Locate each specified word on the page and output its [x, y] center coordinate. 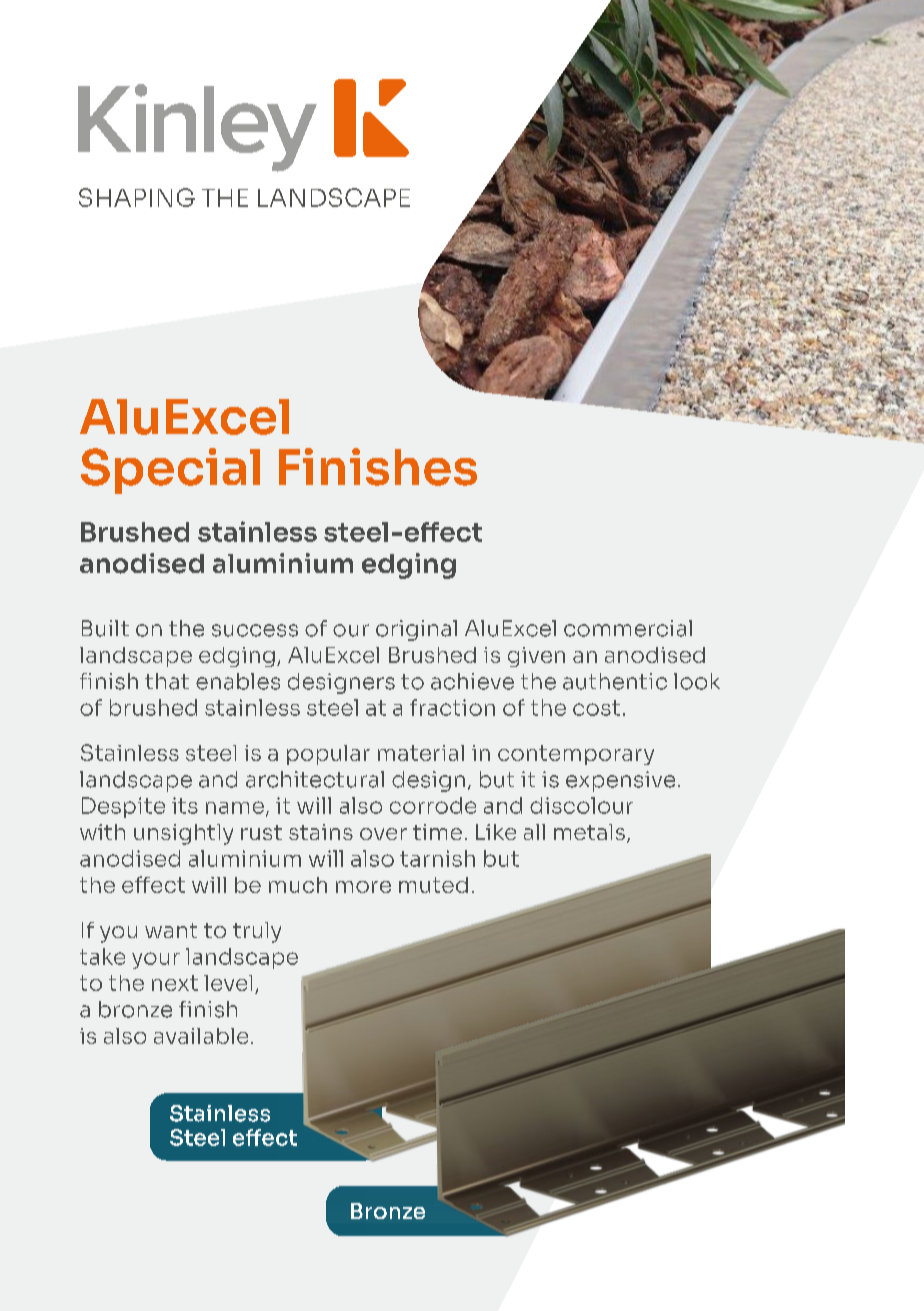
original [416, 630]
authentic [615, 681]
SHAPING [137, 197]
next [175, 983]
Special [170, 471]
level [228, 983]
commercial [628, 628]
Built [105, 628]
